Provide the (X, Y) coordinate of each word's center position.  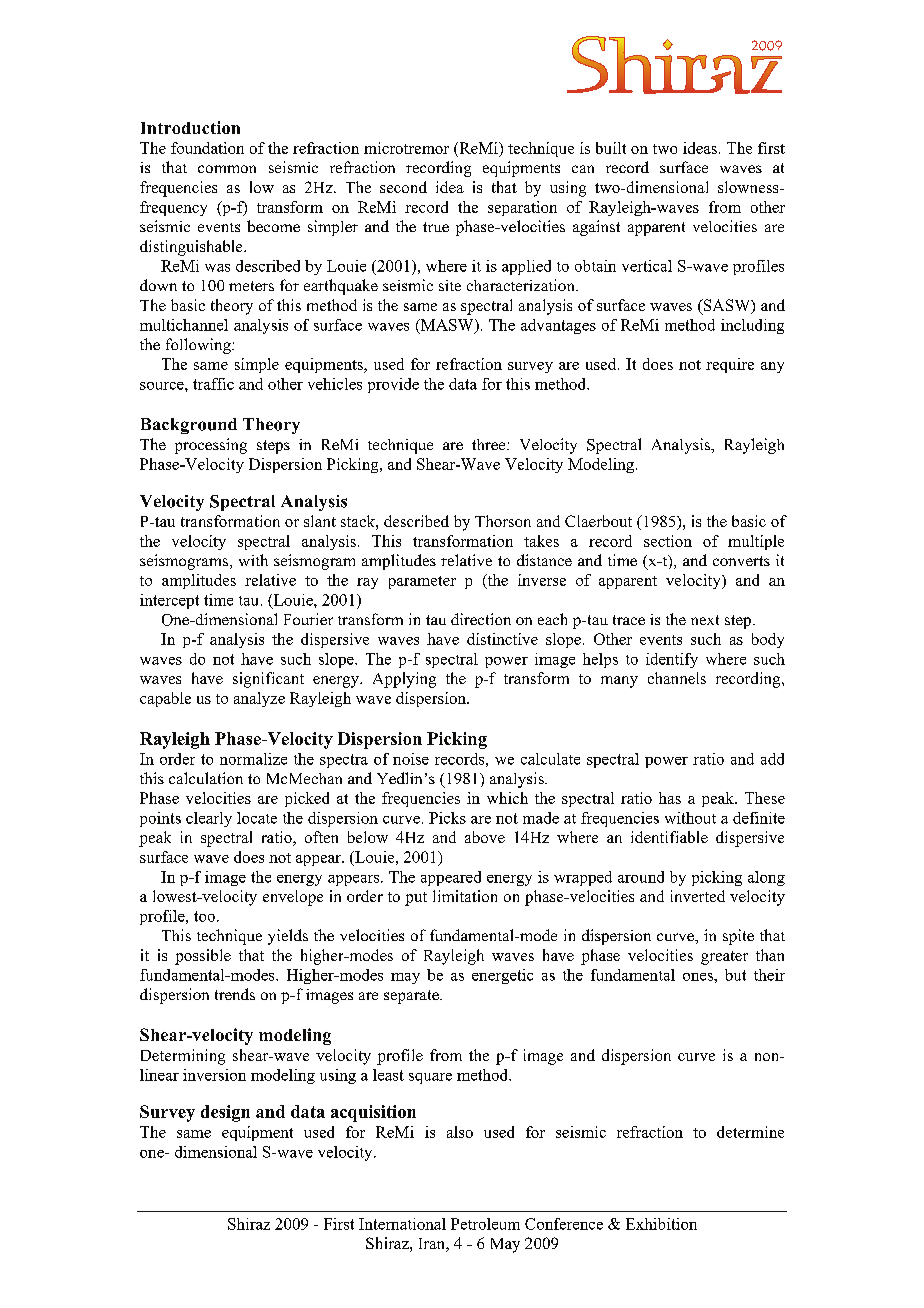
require (730, 365)
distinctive (502, 639)
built (611, 148)
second (403, 187)
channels (677, 678)
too (204, 916)
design (225, 1113)
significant (268, 680)
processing (211, 446)
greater (724, 958)
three (490, 444)
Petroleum (485, 1224)
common (227, 169)
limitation (465, 896)
